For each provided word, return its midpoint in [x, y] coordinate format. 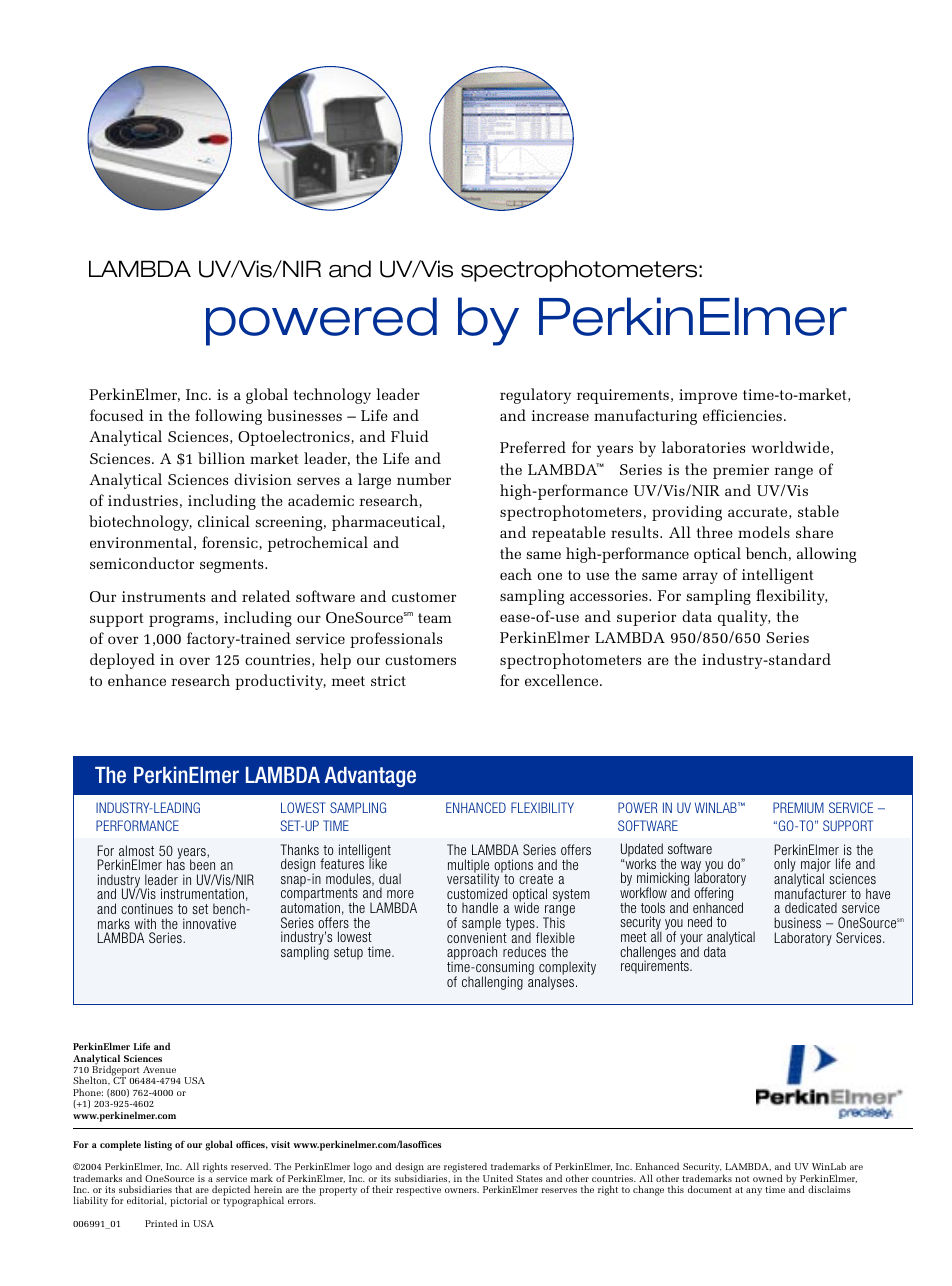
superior [646, 618]
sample [481, 925]
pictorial [188, 1201]
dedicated [811, 907]
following [228, 417]
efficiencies [742, 415]
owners [462, 1190]
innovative [209, 923]
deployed [122, 661]
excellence [563, 680]
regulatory [535, 396]
